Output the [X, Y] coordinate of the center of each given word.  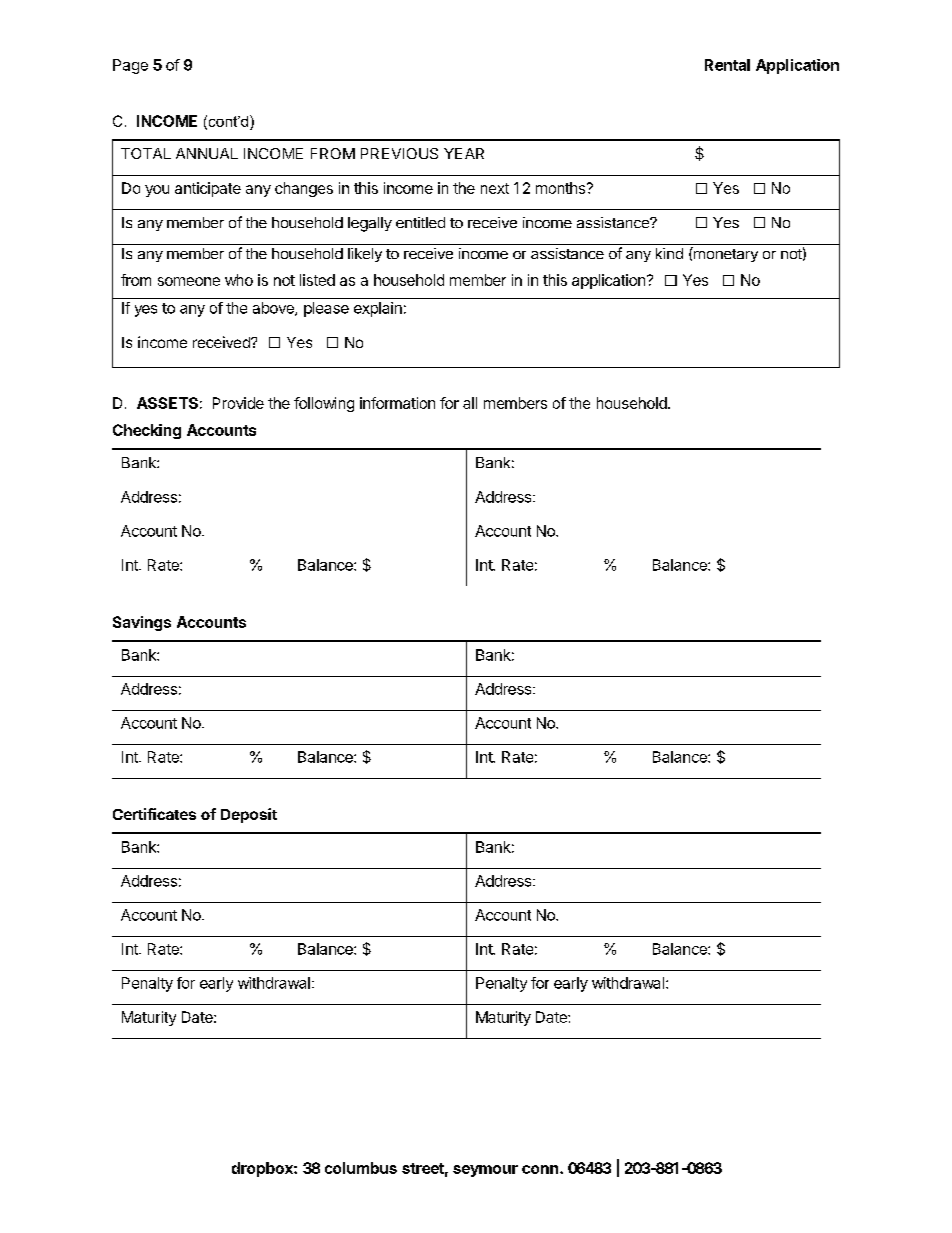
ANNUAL [207, 153]
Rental [727, 65]
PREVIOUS [399, 153]
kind [669, 253]
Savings [142, 623]
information [397, 403]
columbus [361, 1168]
